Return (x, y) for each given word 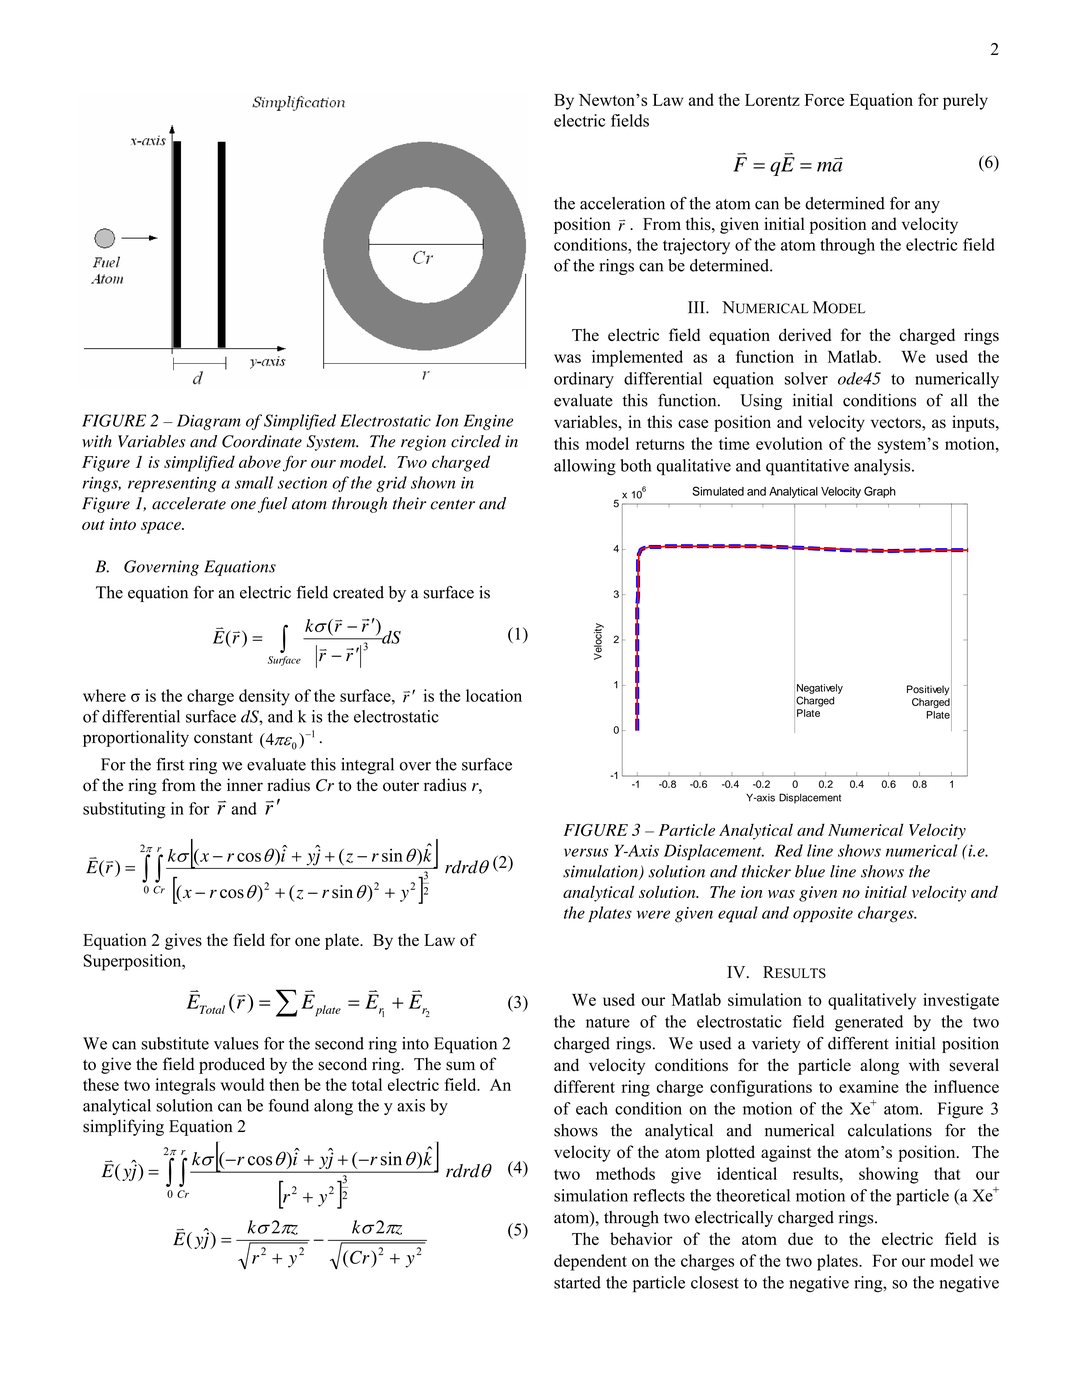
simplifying (123, 1127)
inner (245, 784)
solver (806, 378)
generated (869, 1023)
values (236, 1043)
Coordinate (262, 441)
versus (586, 852)
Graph (880, 492)
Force (824, 100)
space (162, 528)
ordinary (584, 380)
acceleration (622, 203)
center (452, 505)
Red (789, 850)
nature (608, 1022)
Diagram (209, 422)
